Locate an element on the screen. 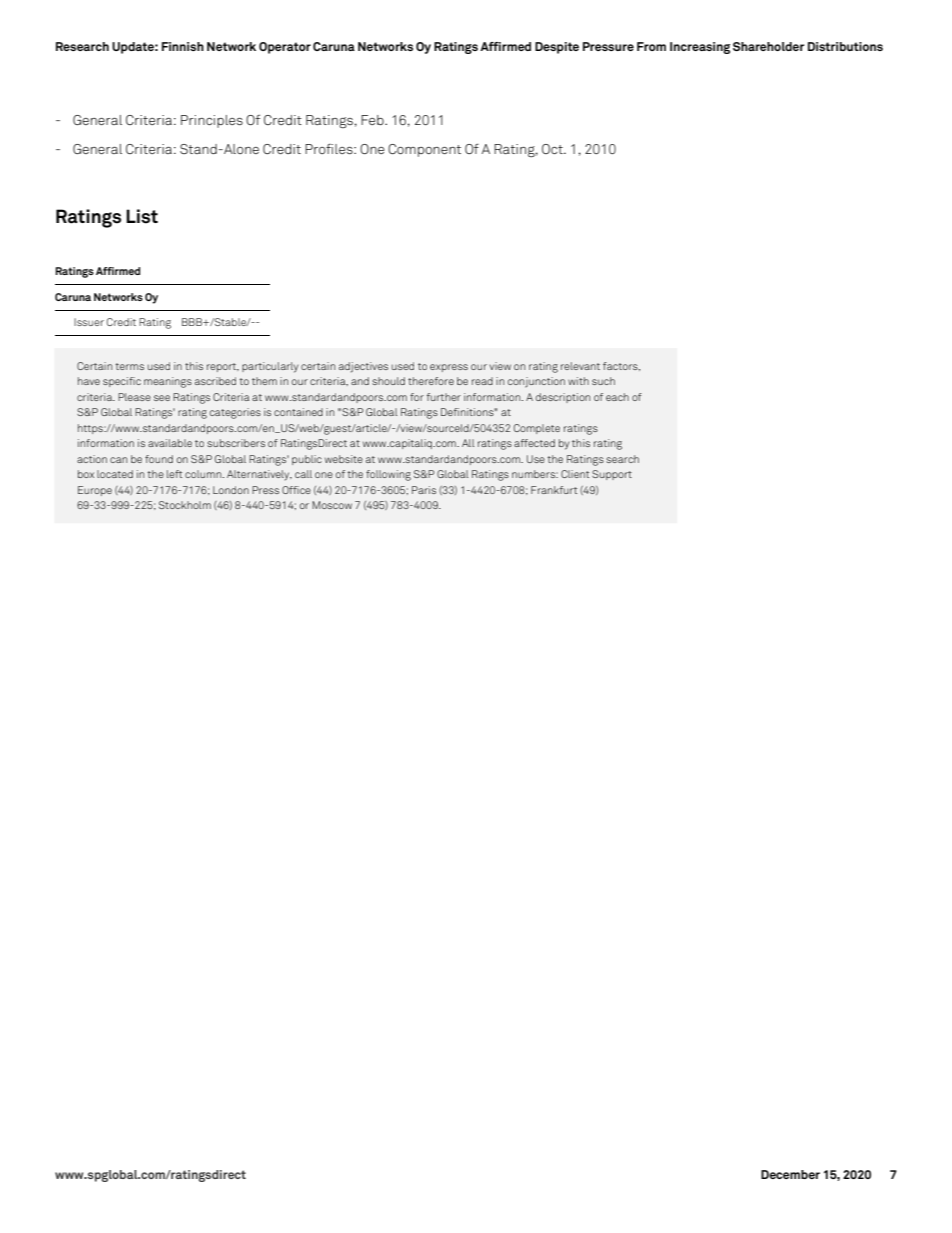  Client is located at coordinates (575, 474).
